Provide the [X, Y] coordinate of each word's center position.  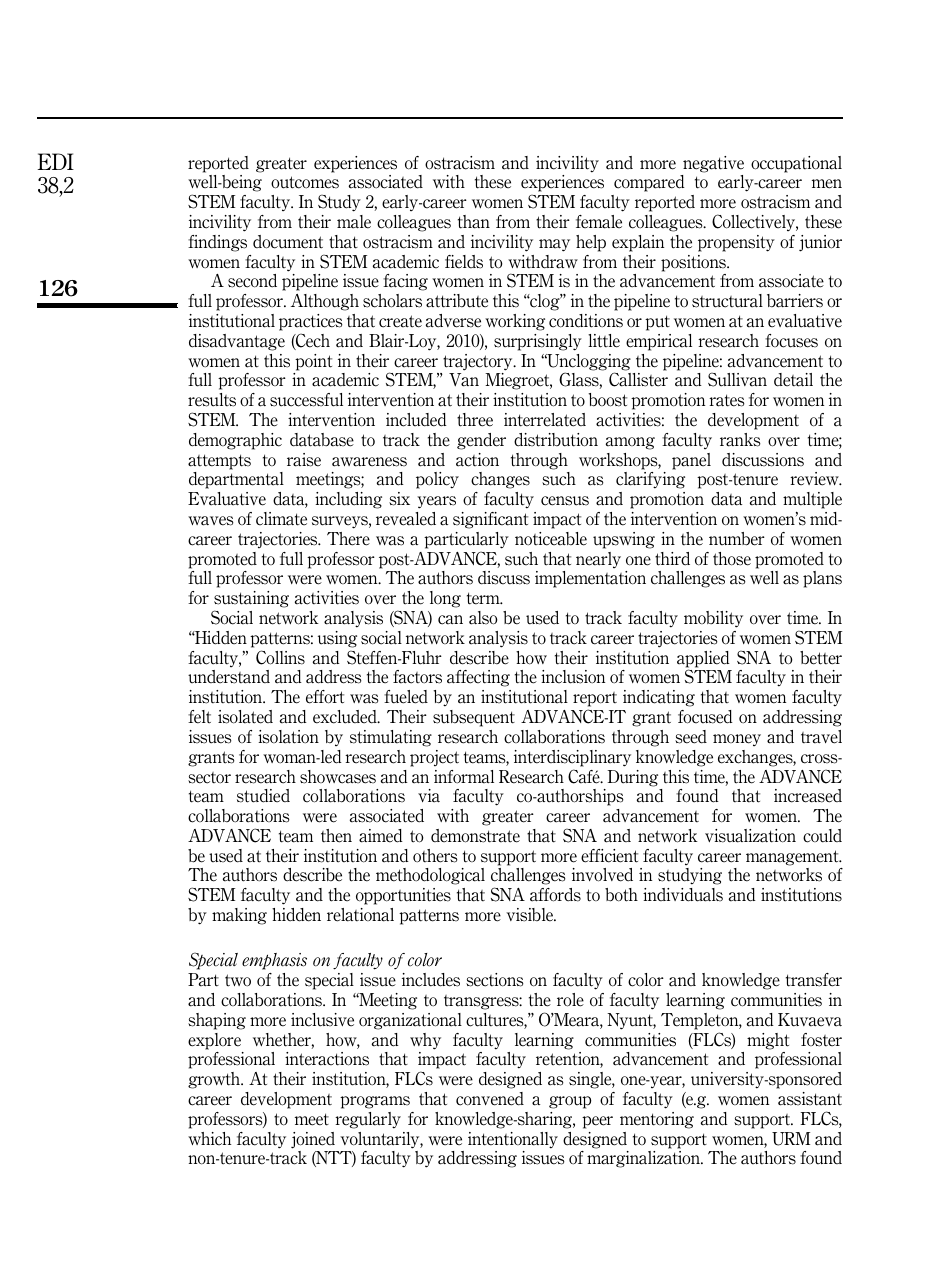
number [737, 539]
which [209, 1139]
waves [211, 521]
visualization [750, 836]
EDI [56, 161]
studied [263, 796]
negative [713, 164]
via [429, 796]
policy [437, 480]
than [474, 222]
